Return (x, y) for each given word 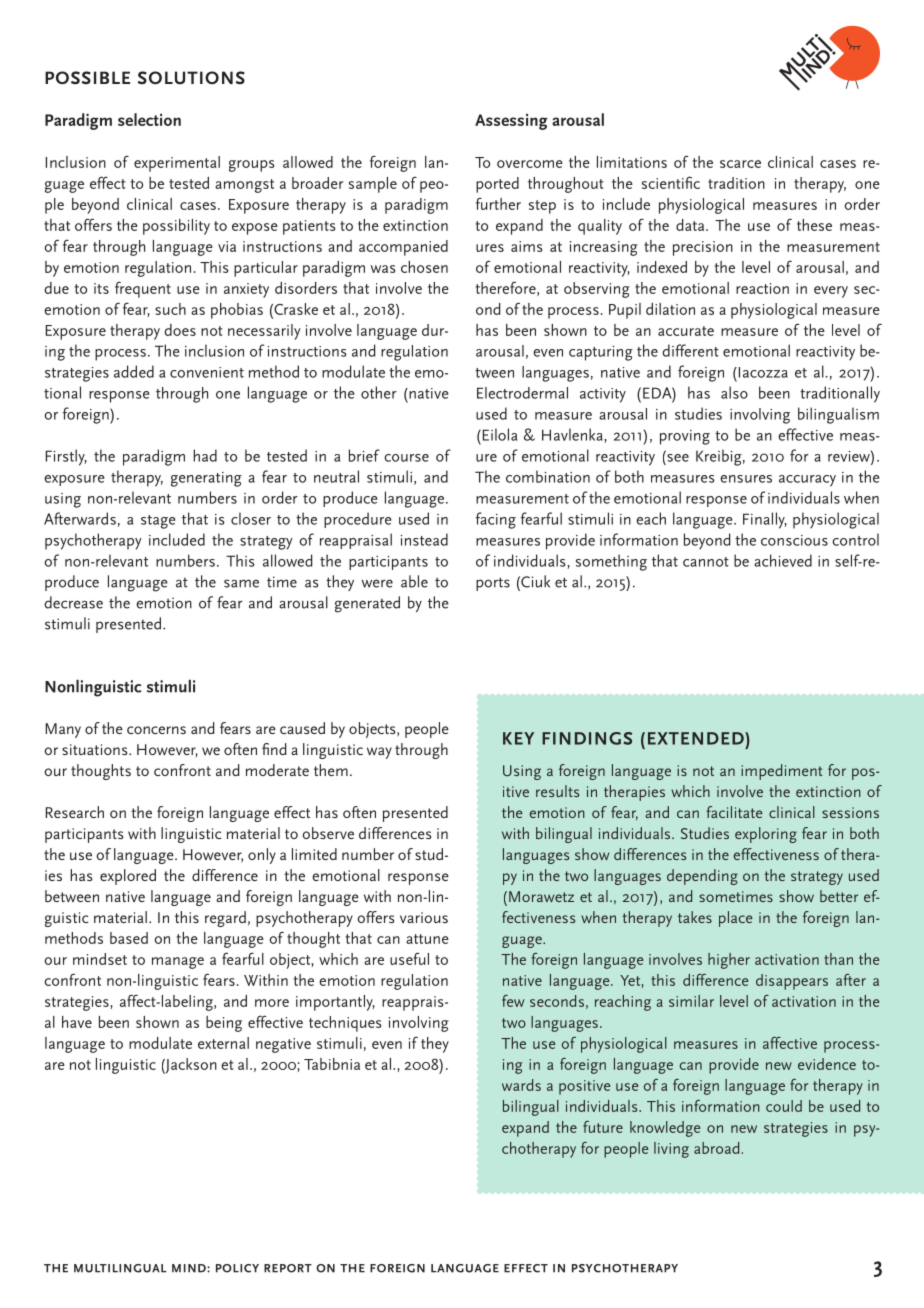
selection (149, 119)
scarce (740, 164)
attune (427, 939)
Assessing (511, 121)
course (406, 458)
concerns (156, 730)
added (134, 371)
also (734, 392)
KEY (518, 738)
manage (178, 963)
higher (729, 961)
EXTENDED (697, 738)
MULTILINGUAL (120, 1268)
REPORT (288, 1268)
